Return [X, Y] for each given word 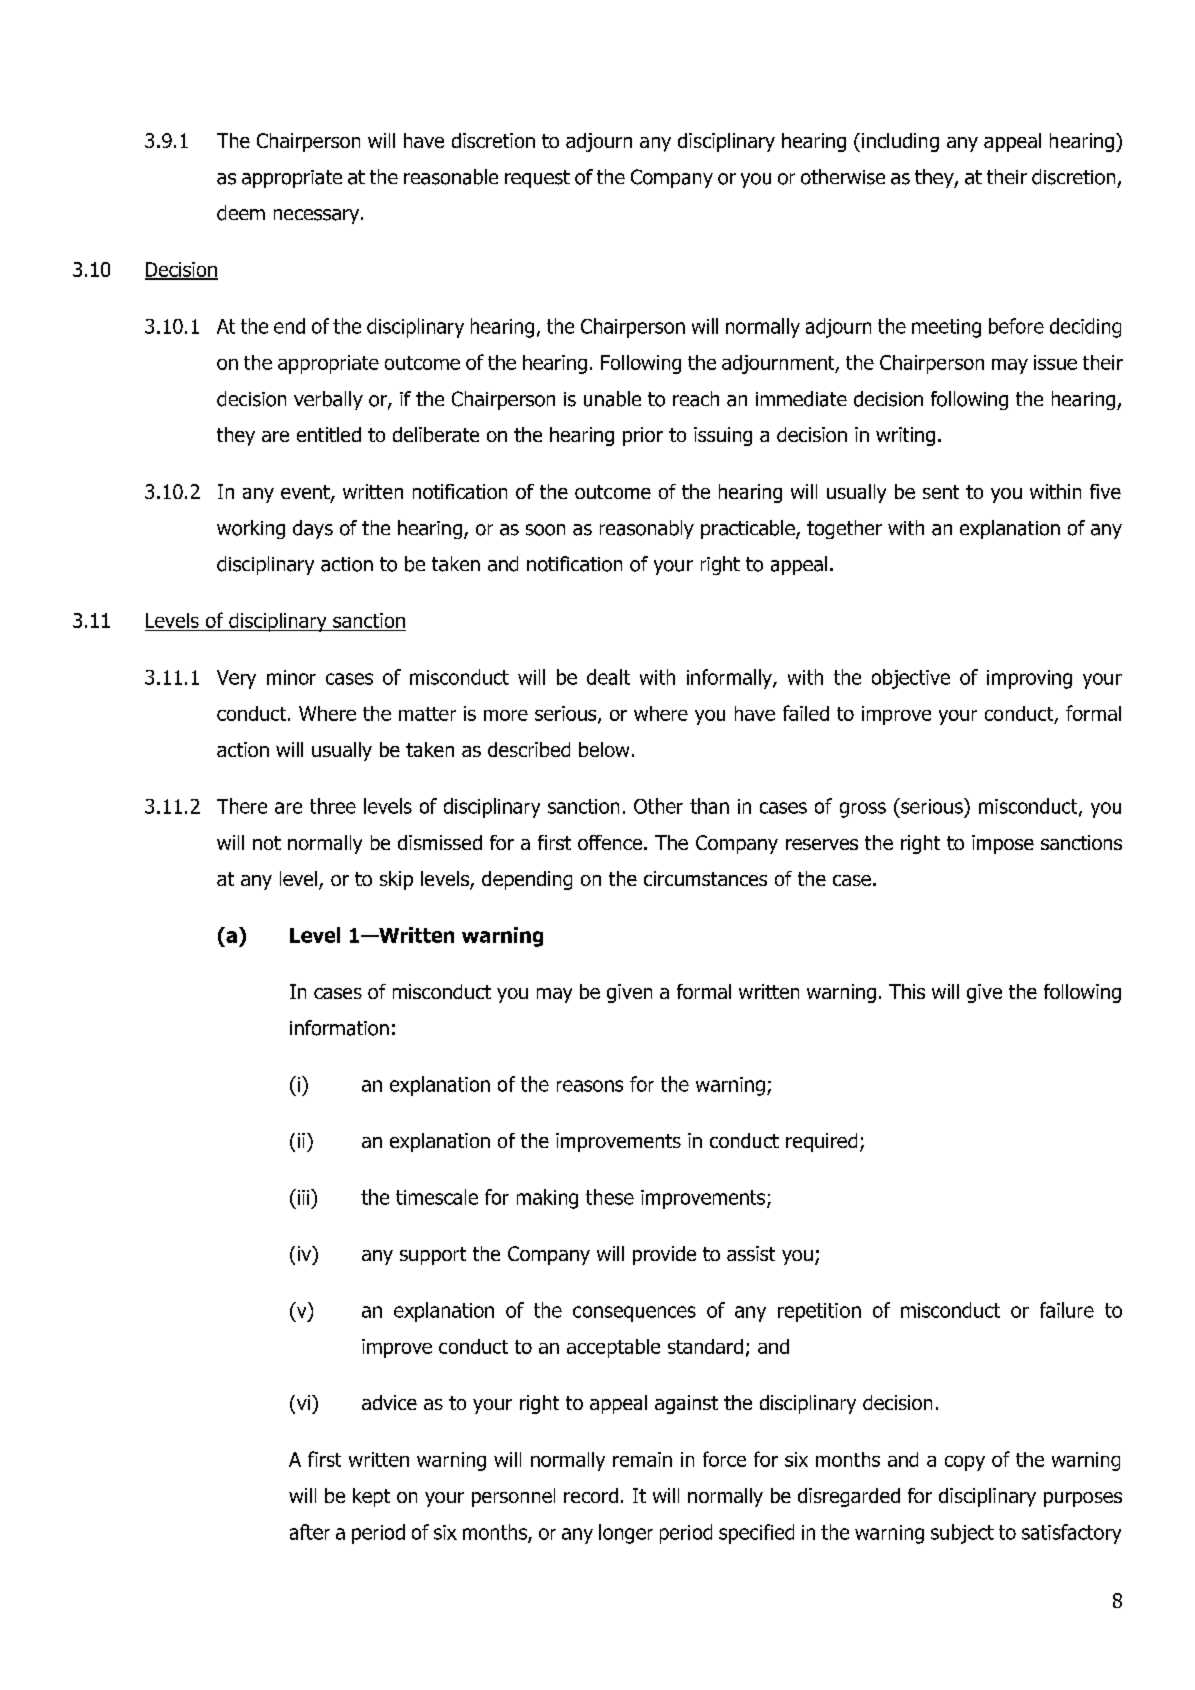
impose [1003, 844]
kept [371, 1497]
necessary [318, 216]
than [709, 806]
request [537, 179]
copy [965, 1463]
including [900, 142]
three [333, 806]
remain [642, 1459]
